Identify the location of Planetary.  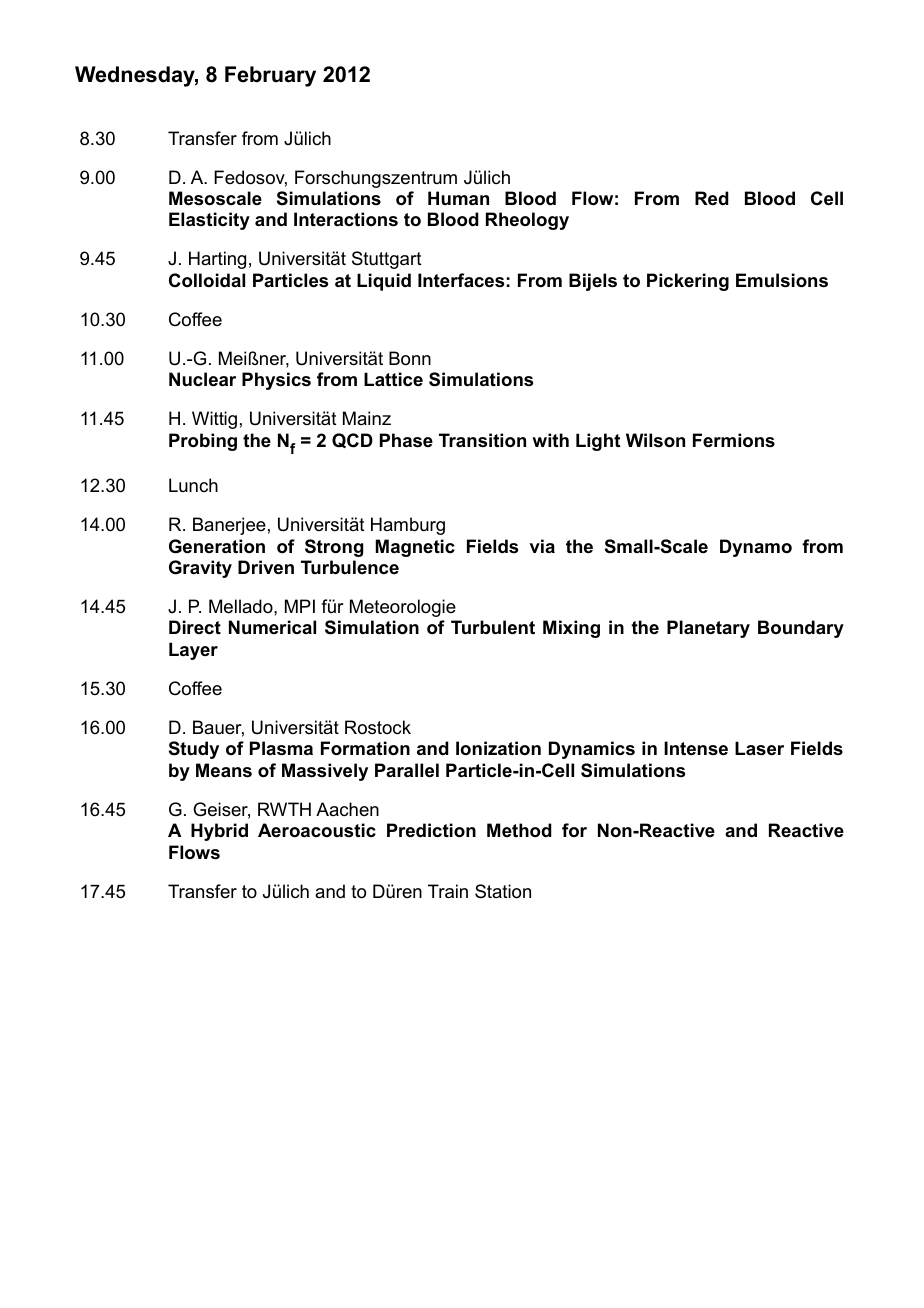
(708, 629).
